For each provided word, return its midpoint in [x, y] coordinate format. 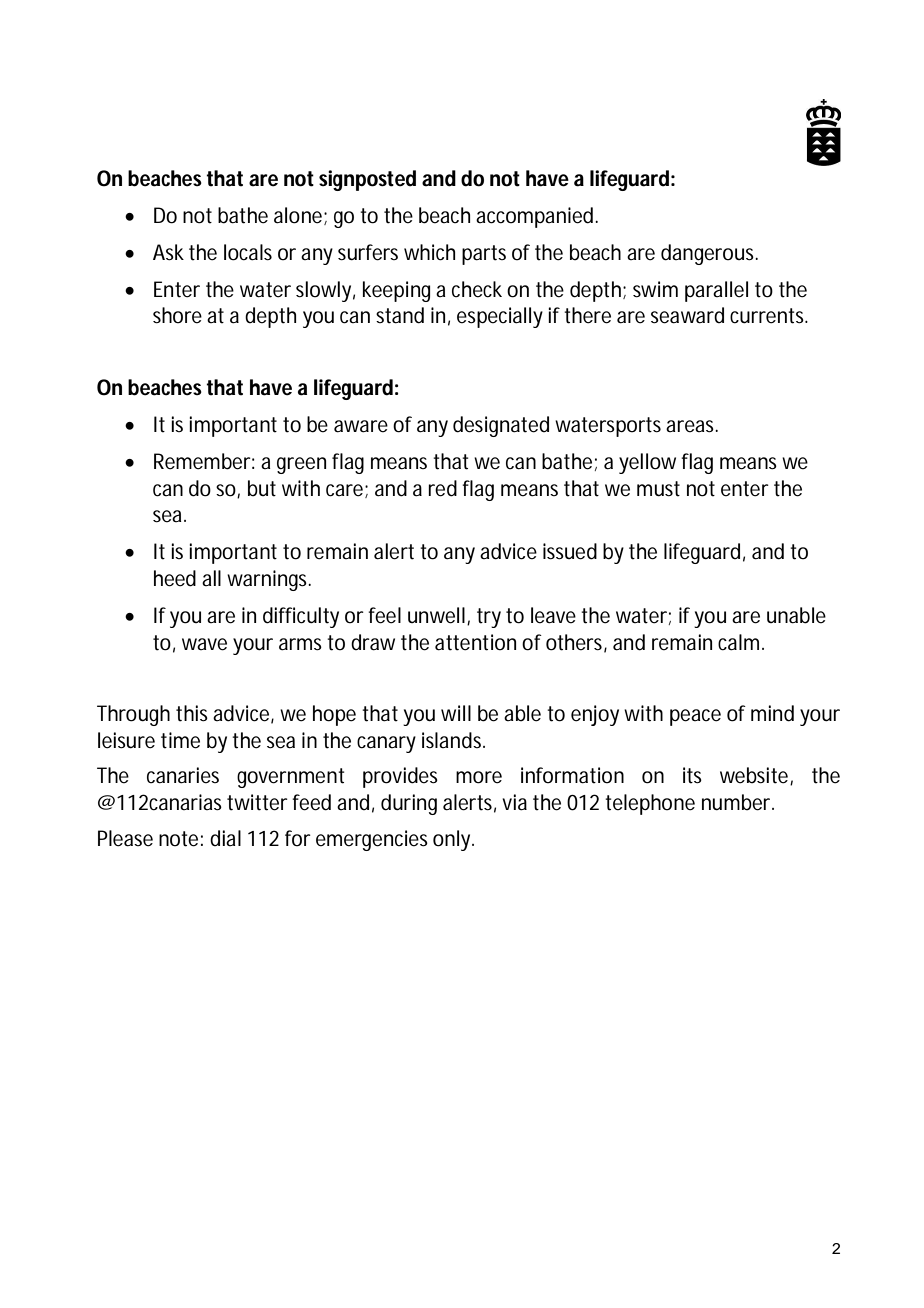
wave [204, 644]
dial [225, 838]
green [301, 465]
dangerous [709, 254]
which [429, 252]
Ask [168, 252]
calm [740, 642]
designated [501, 426]
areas [692, 426]
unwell [436, 615]
